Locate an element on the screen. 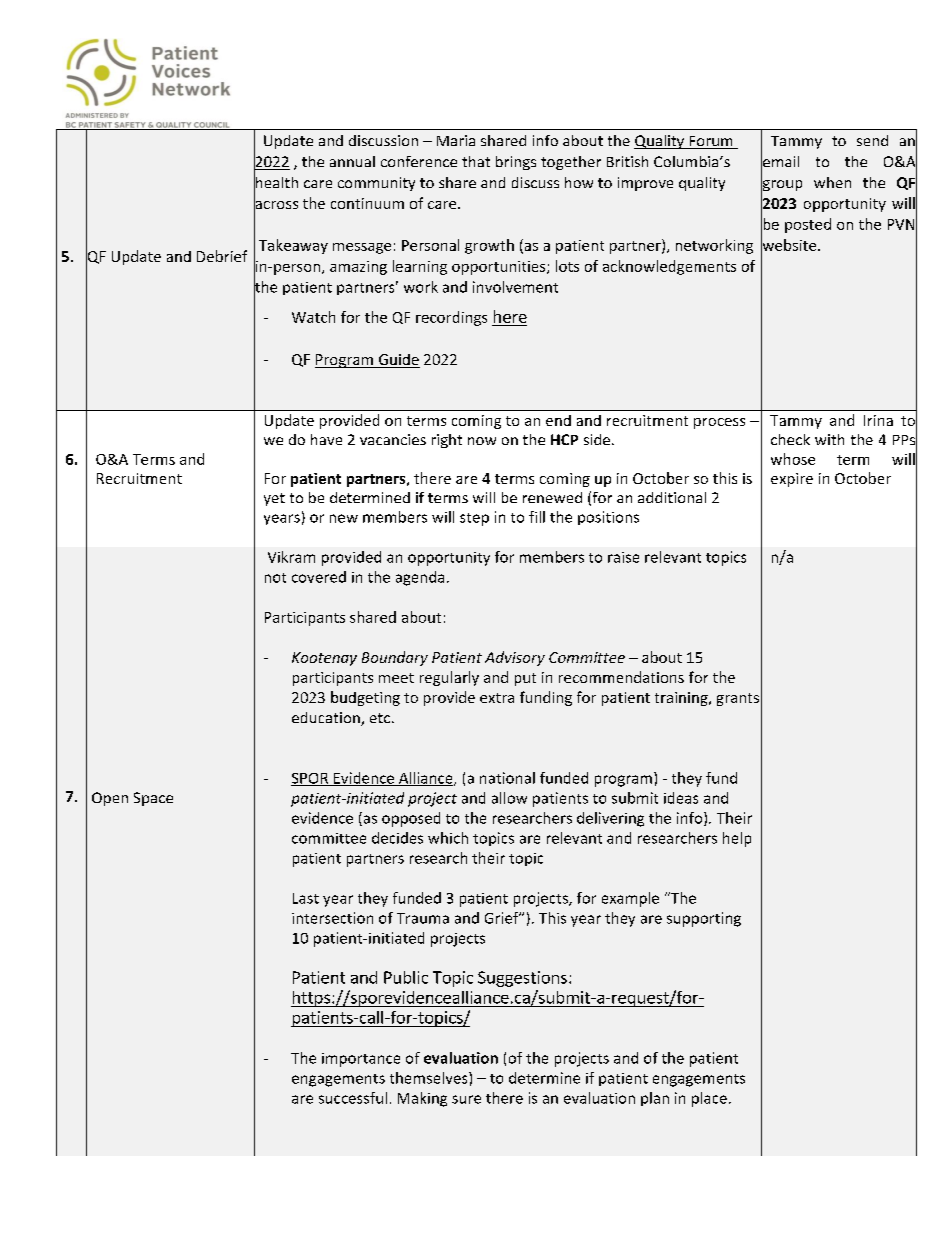 The height and width of the screenshot is (1233, 952). not is located at coordinates (275, 578).
